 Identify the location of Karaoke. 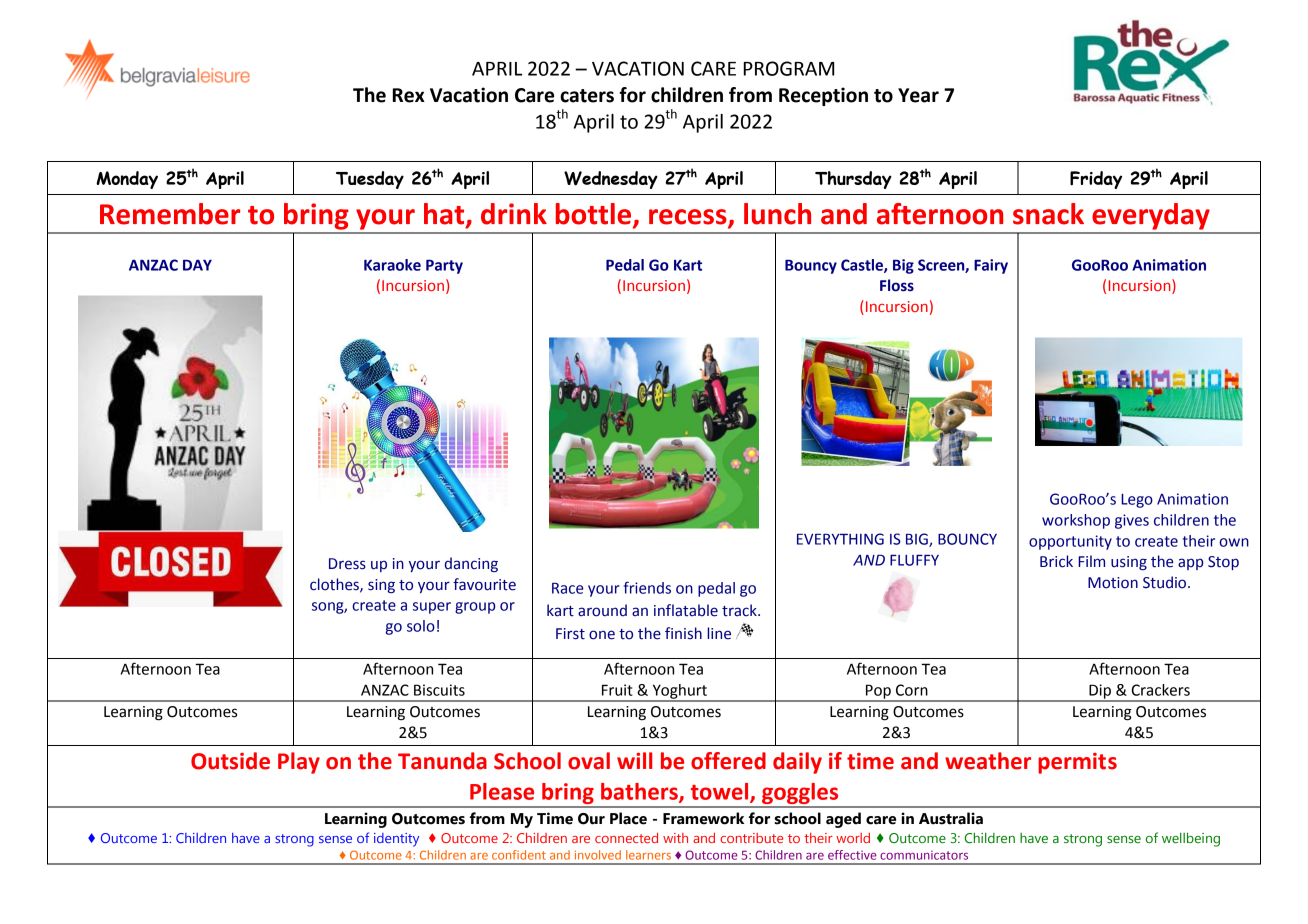
(392, 265).
